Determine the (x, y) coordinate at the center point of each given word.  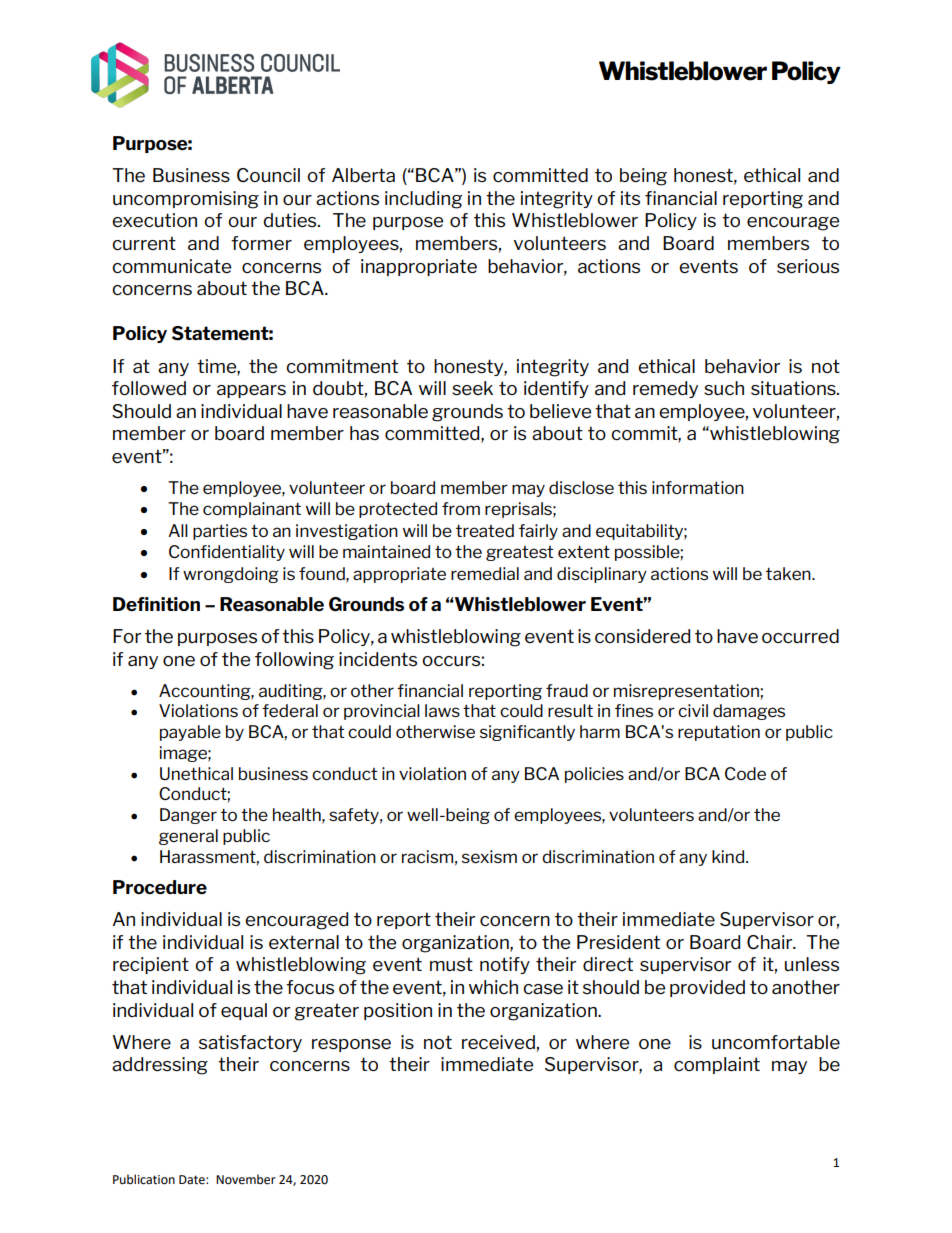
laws (442, 710)
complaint (717, 1065)
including (423, 200)
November (246, 1179)
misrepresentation (687, 692)
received (498, 1042)
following (294, 661)
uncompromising (186, 200)
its (630, 198)
